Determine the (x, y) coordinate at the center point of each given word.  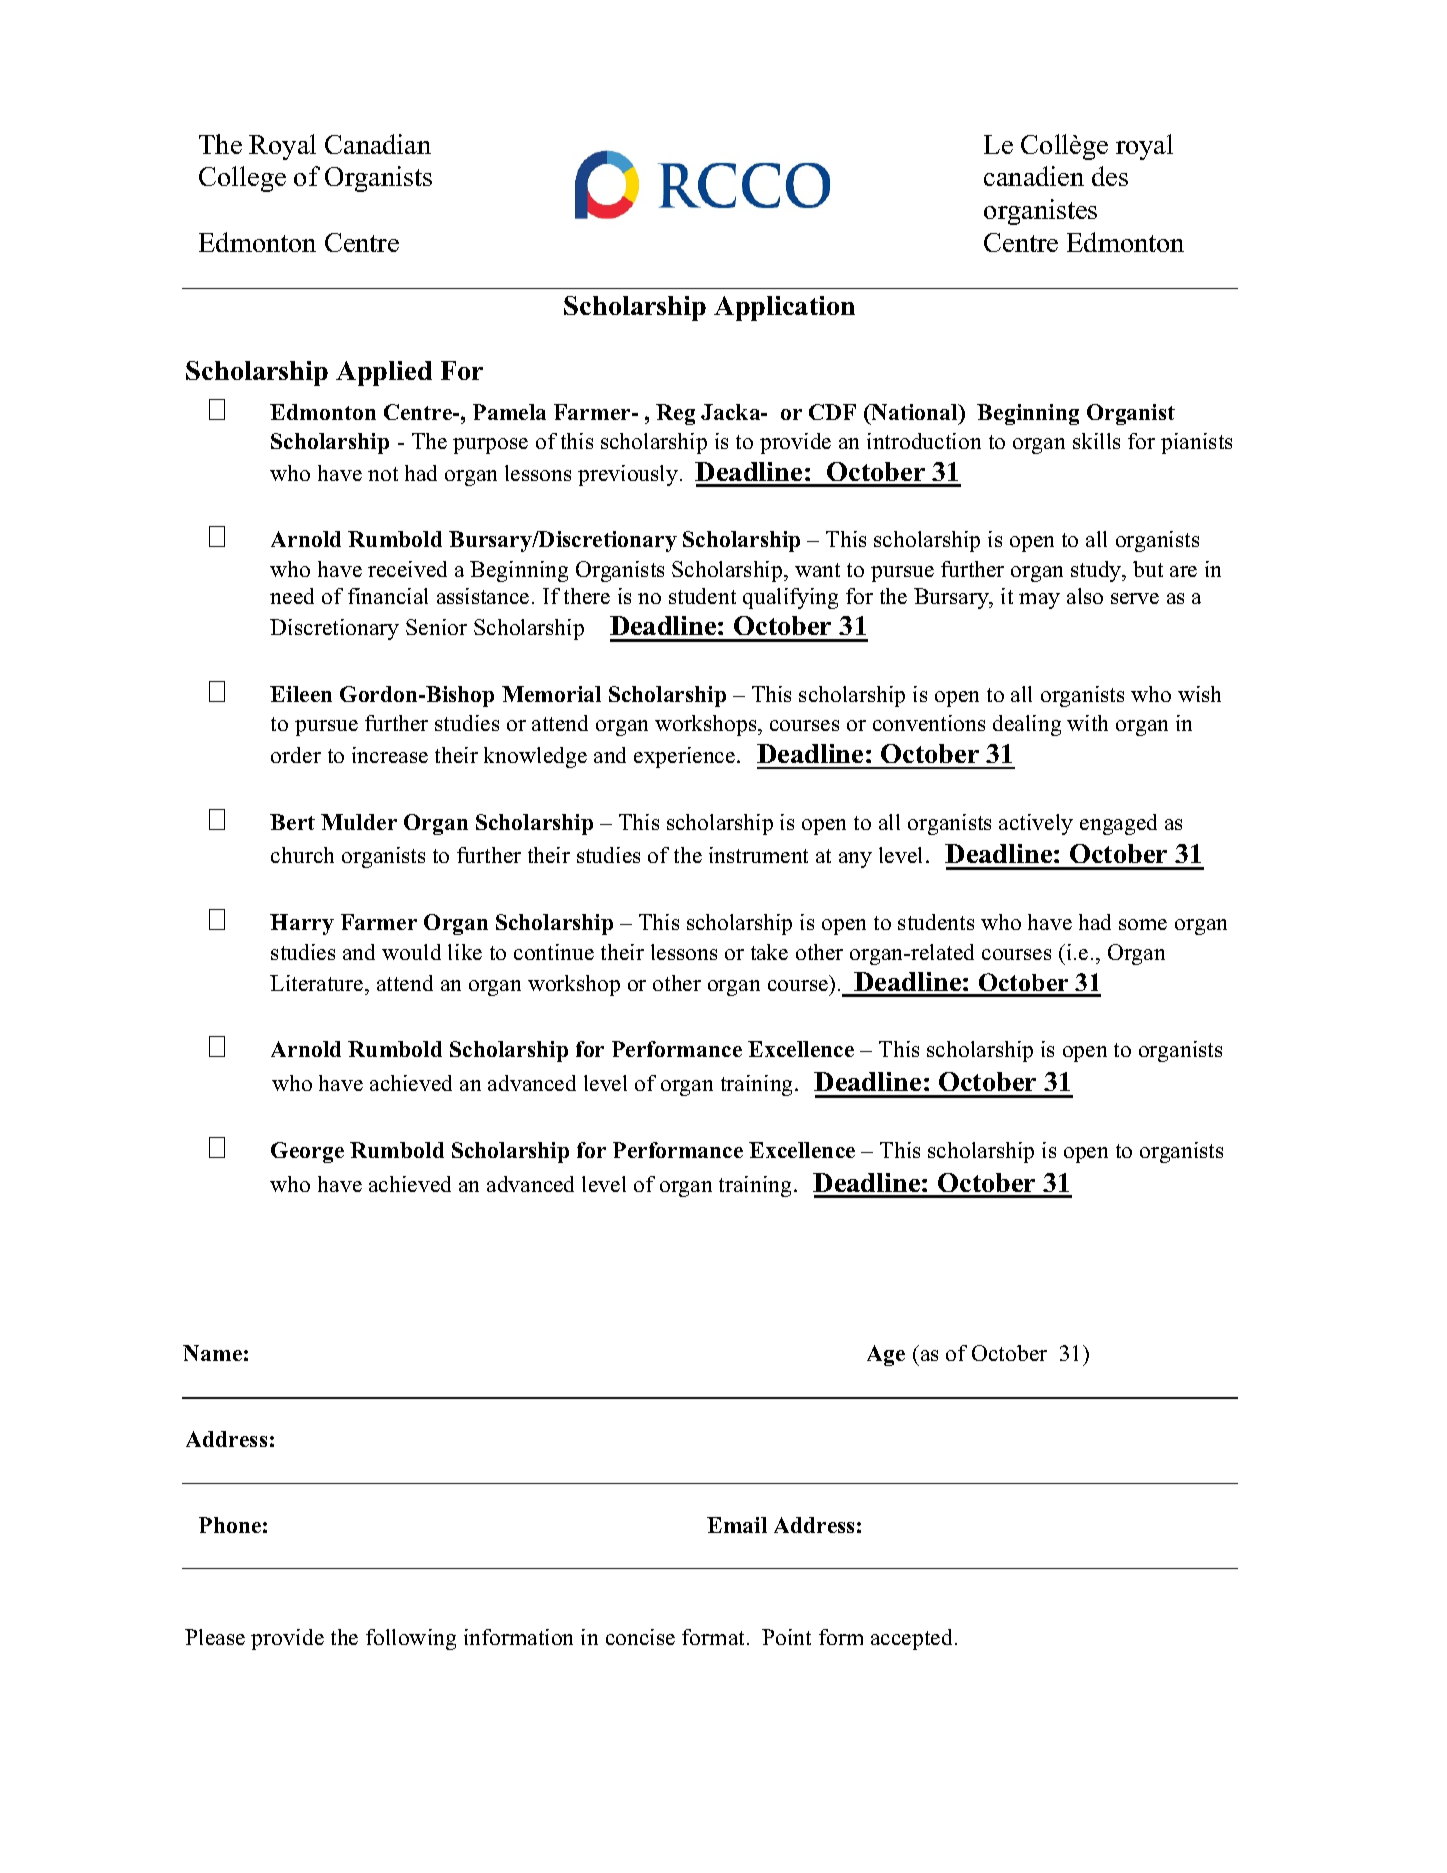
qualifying (790, 598)
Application (784, 308)
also (1085, 596)
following (411, 1639)
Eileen (301, 694)
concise (640, 1637)
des (1110, 176)
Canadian (378, 144)
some (1143, 924)
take (769, 952)
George (307, 1152)
